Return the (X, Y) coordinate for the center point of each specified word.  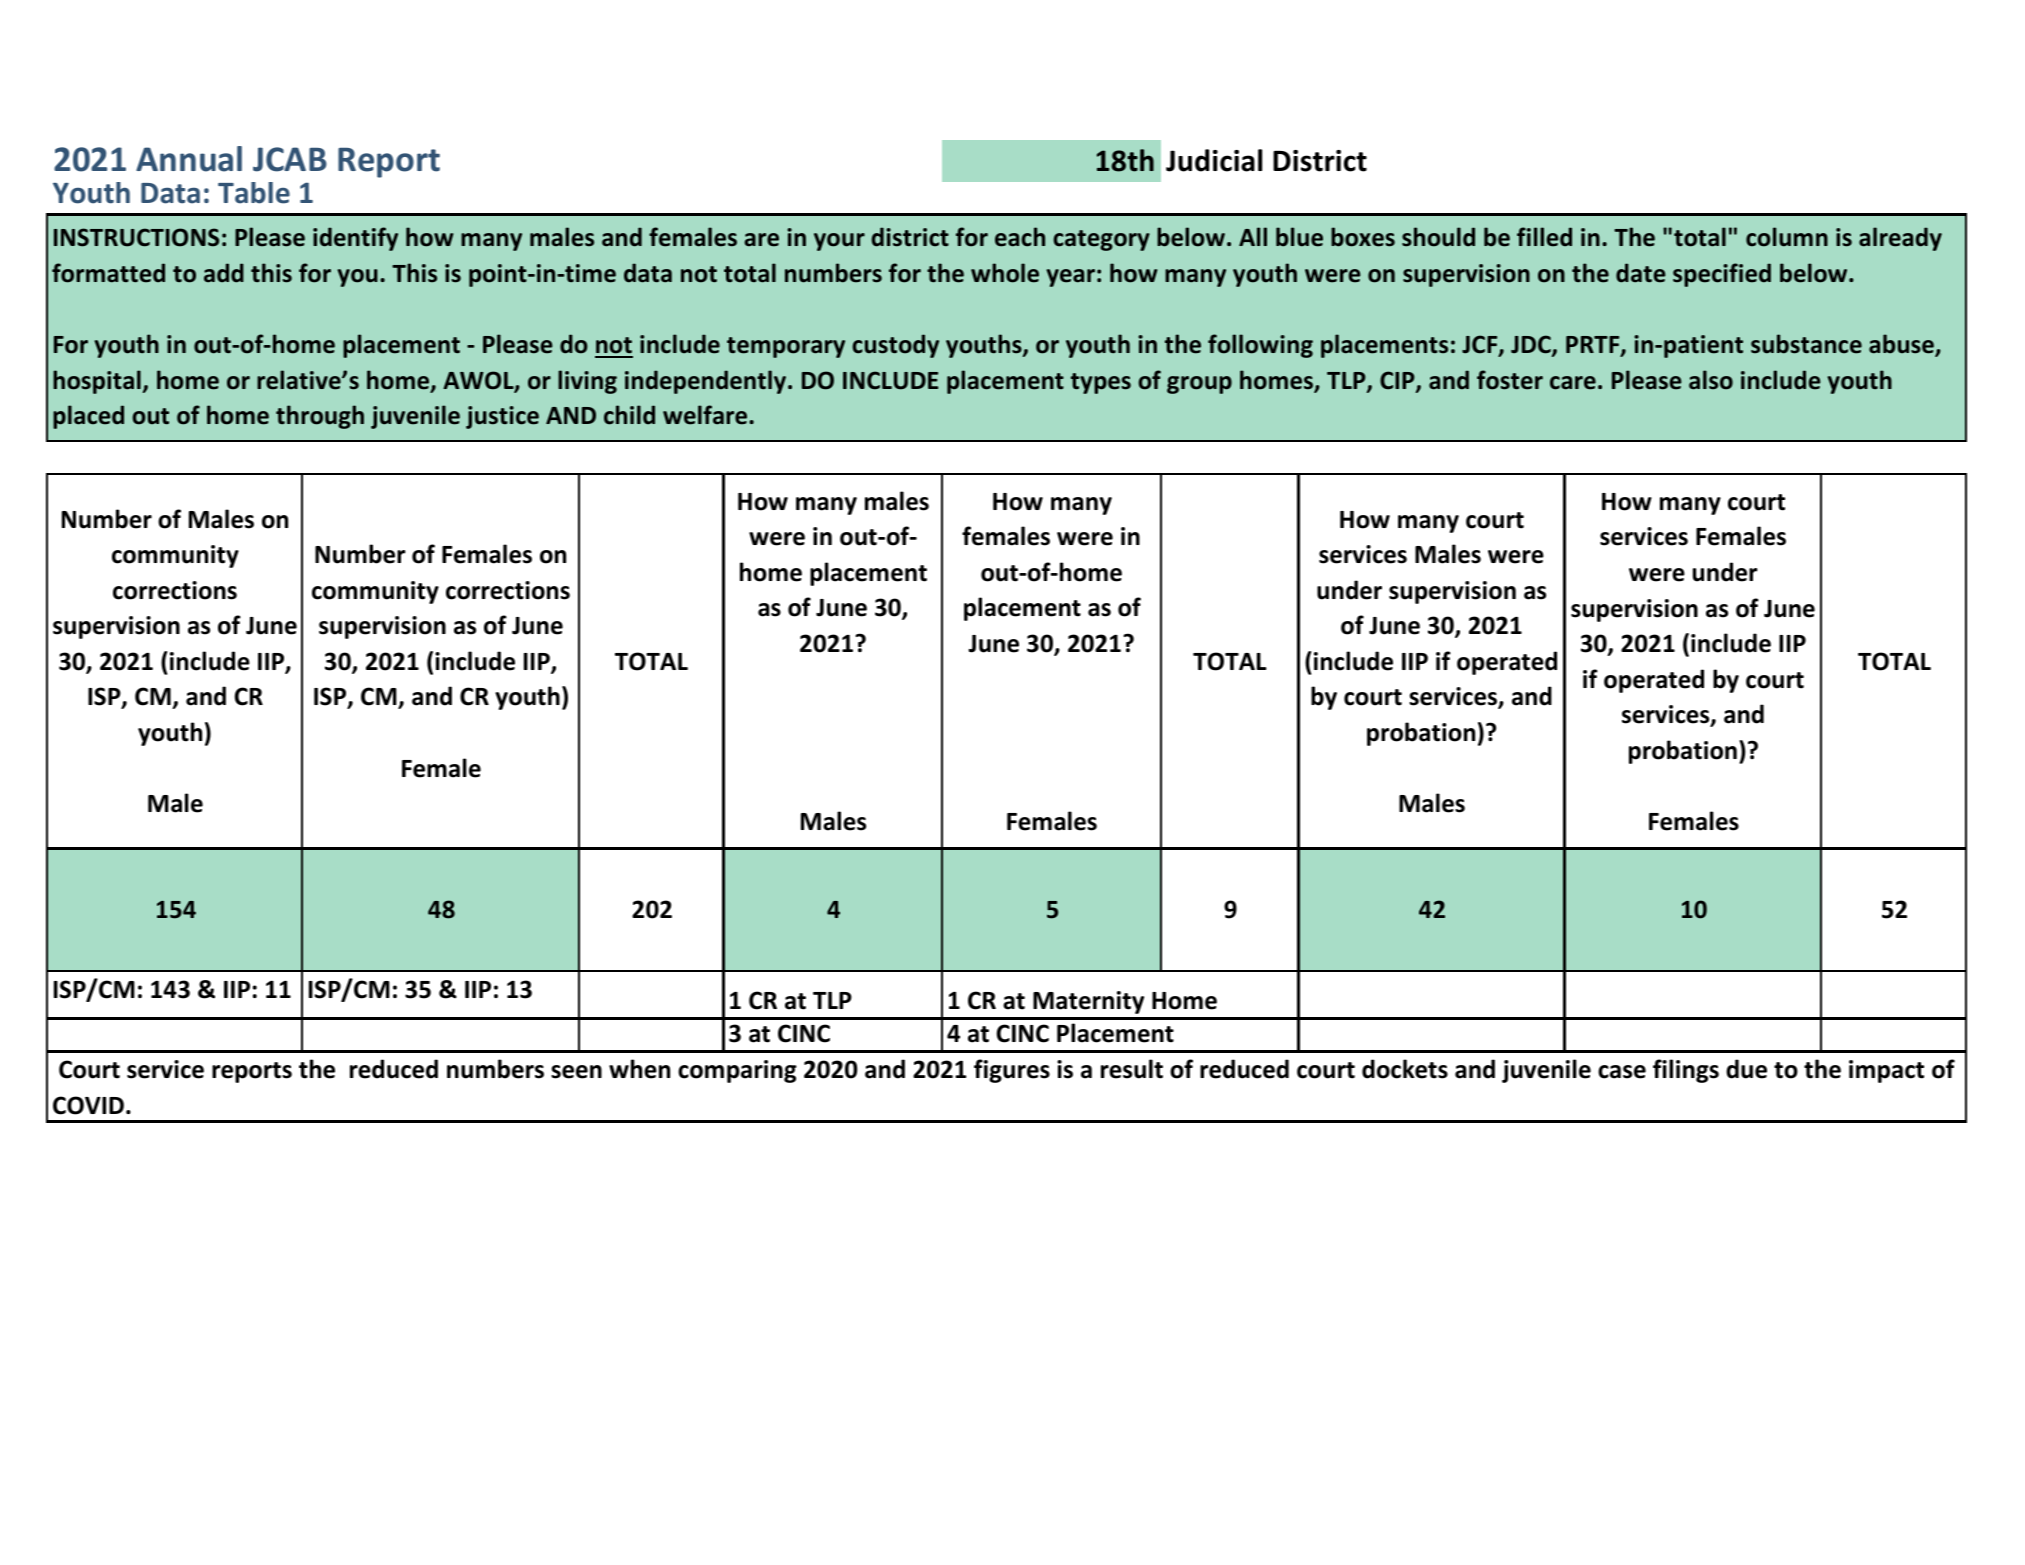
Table (254, 193)
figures (1012, 1071)
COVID (88, 1105)
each (1020, 237)
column (1787, 237)
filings (1686, 1071)
